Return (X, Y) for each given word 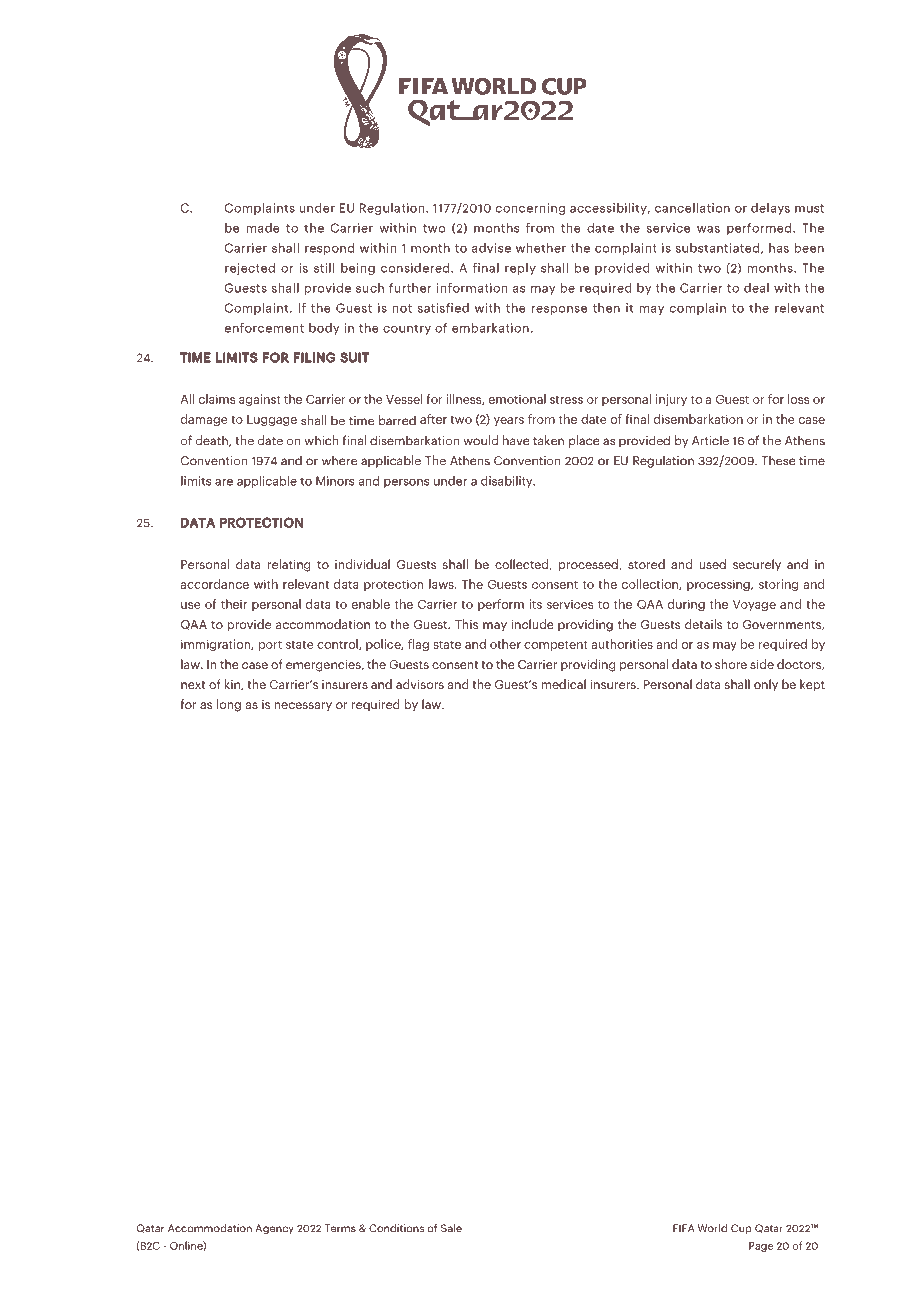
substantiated (717, 248)
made (263, 228)
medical (563, 684)
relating (289, 565)
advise (491, 248)
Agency (275, 1229)
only (766, 685)
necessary (303, 707)
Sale (451, 1228)
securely (757, 565)
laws (442, 584)
